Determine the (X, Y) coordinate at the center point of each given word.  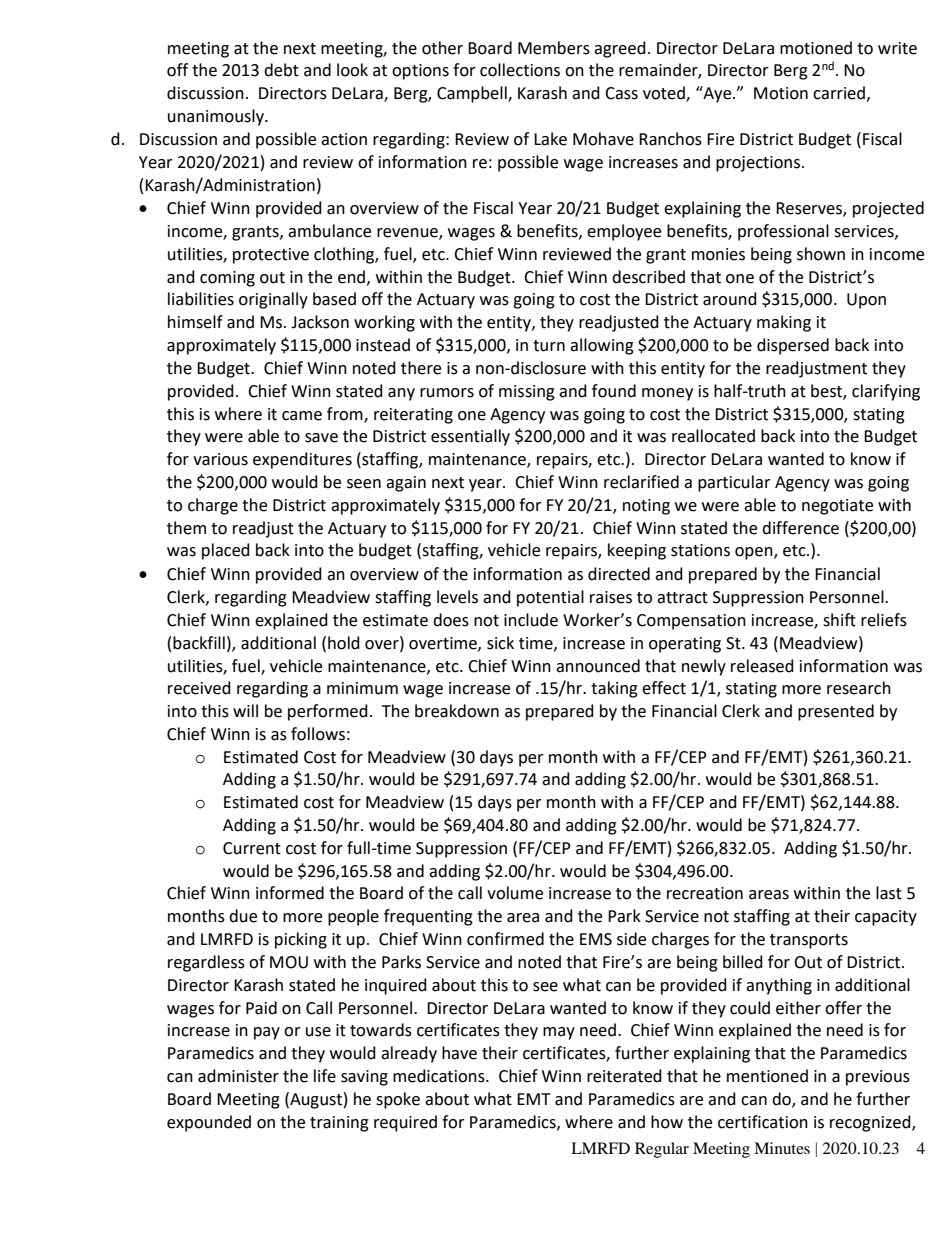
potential (550, 598)
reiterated (624, 1076)
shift (839, 620)
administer (238, 1076)
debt (281, 70)
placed (226, 551)
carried (839, 93)
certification (763, 1122)
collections (520, 70)
